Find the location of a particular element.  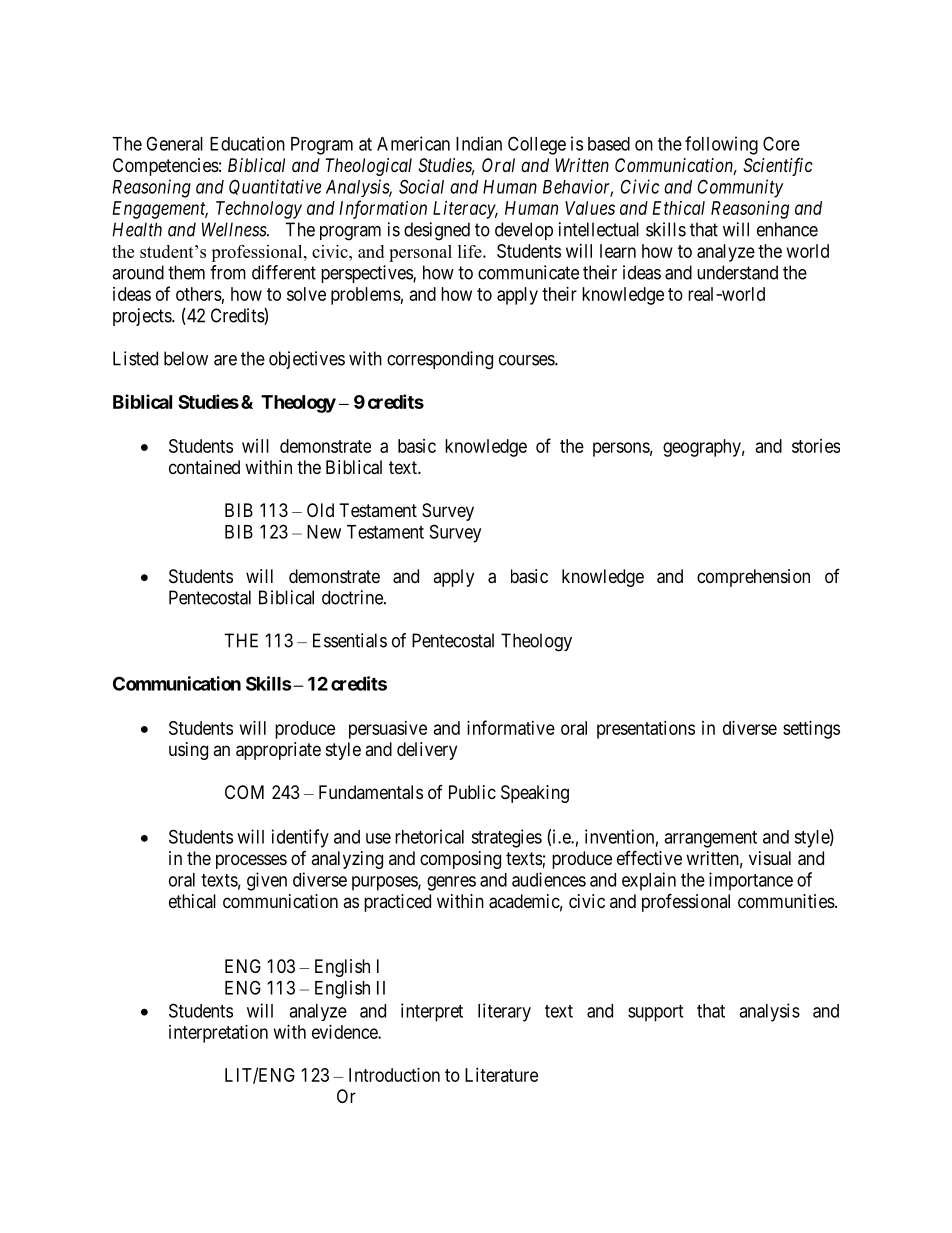

Education is located at coordinates (247, 143).
